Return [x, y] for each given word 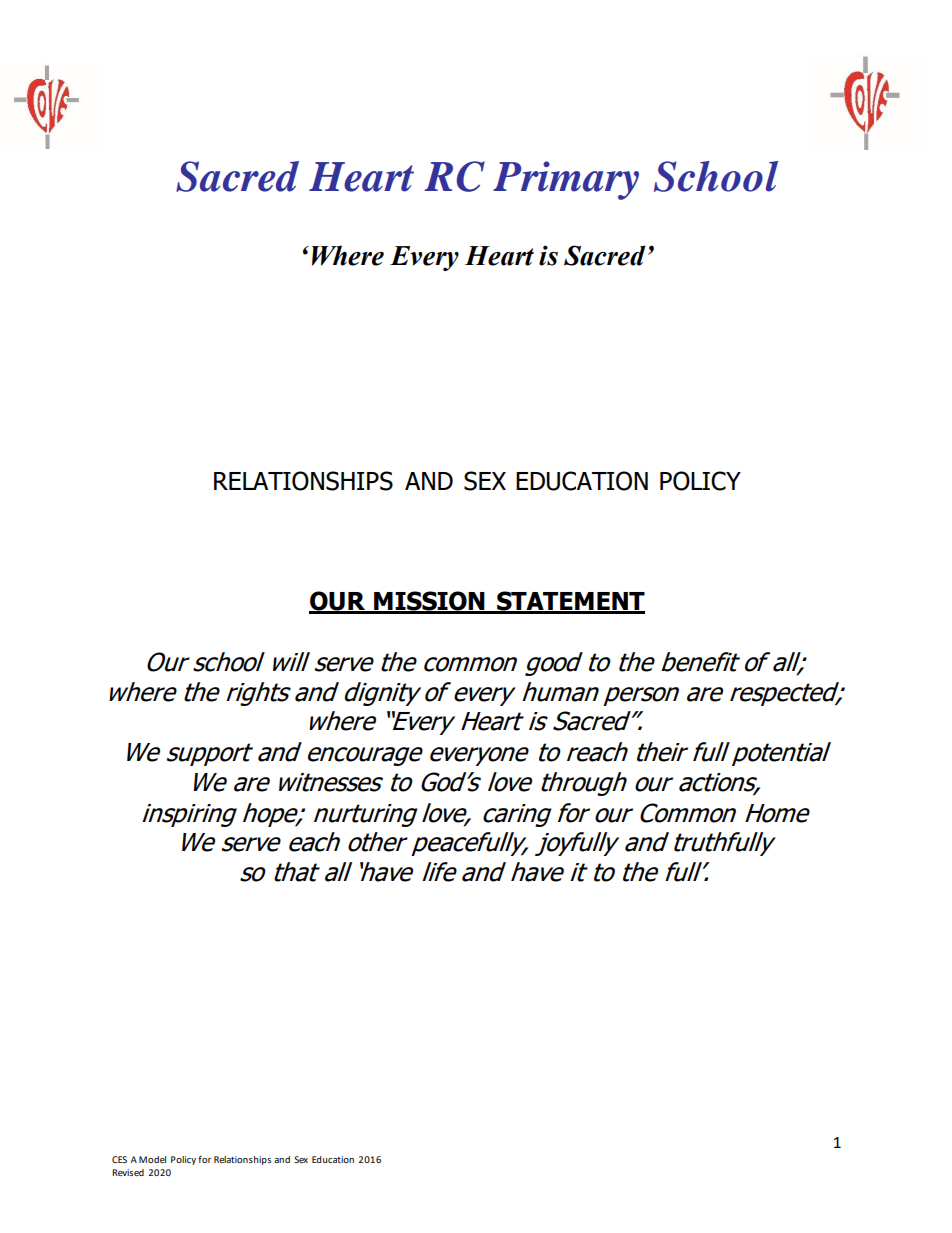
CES [119, 1159]
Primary [566, 180]
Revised [128, 1172]
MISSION [429, 602]
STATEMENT [570, 602]
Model [152, 1159]
